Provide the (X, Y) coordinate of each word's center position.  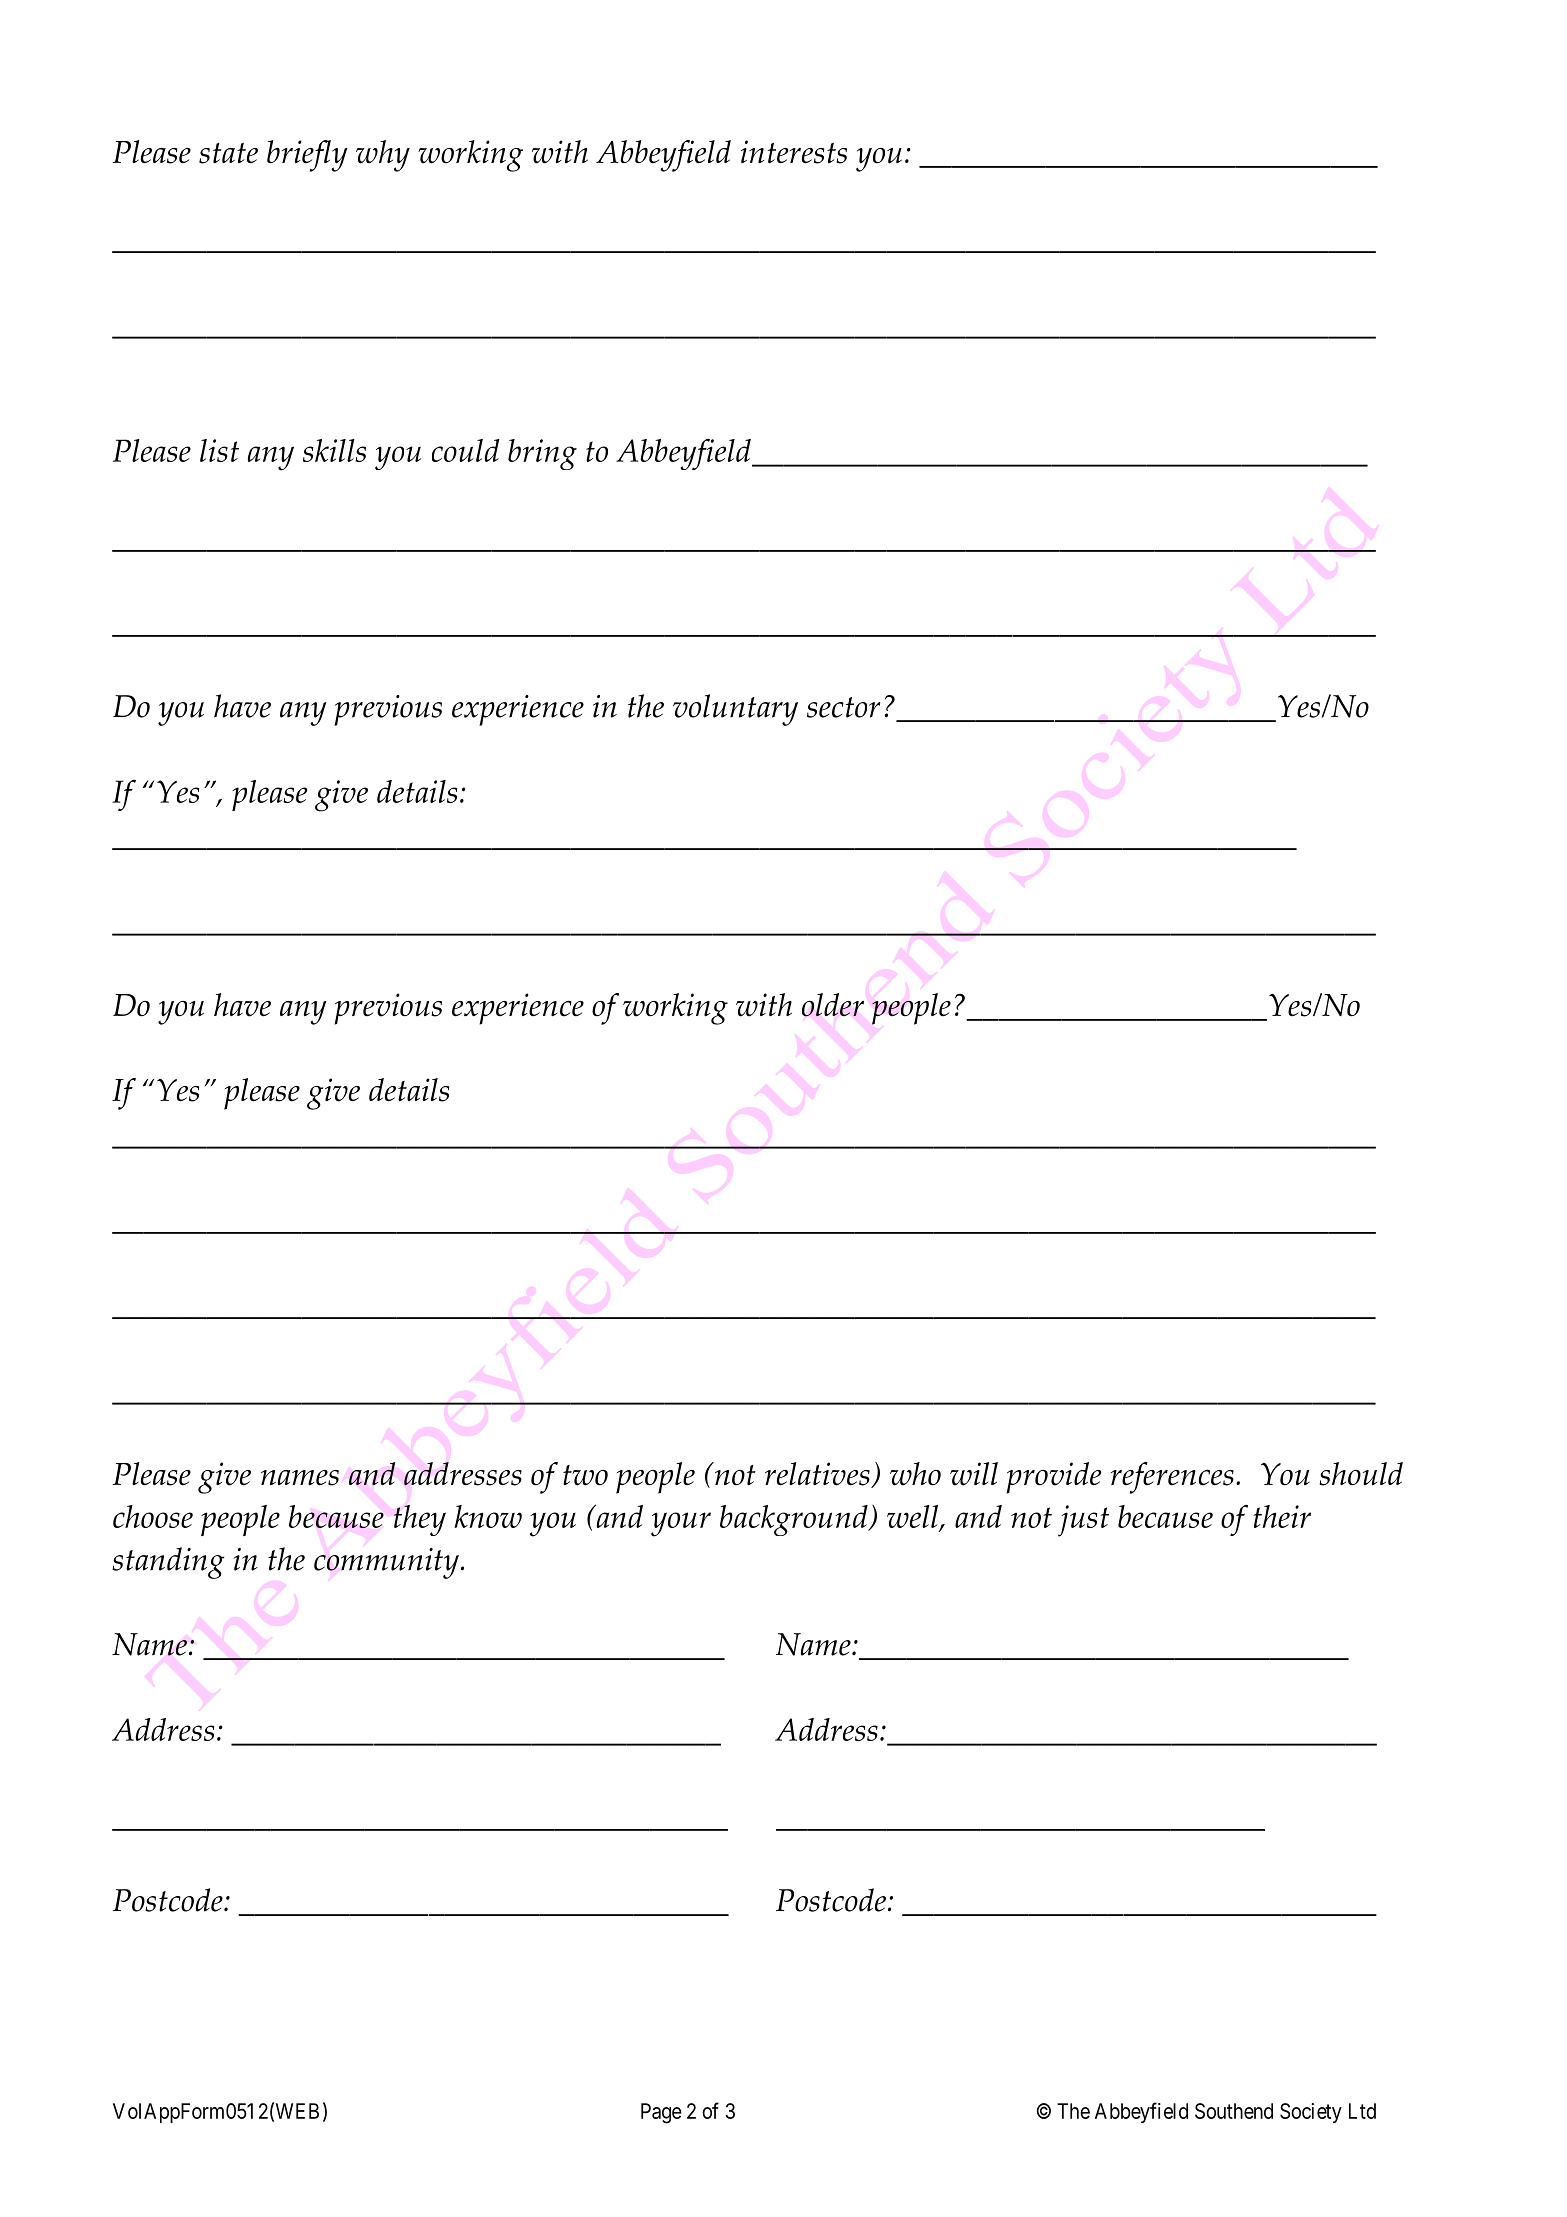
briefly (307, 156)
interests (794, 152)
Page (661, 2113)
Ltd (1362, 2111)
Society (1311, 2113)
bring (542, 454)
